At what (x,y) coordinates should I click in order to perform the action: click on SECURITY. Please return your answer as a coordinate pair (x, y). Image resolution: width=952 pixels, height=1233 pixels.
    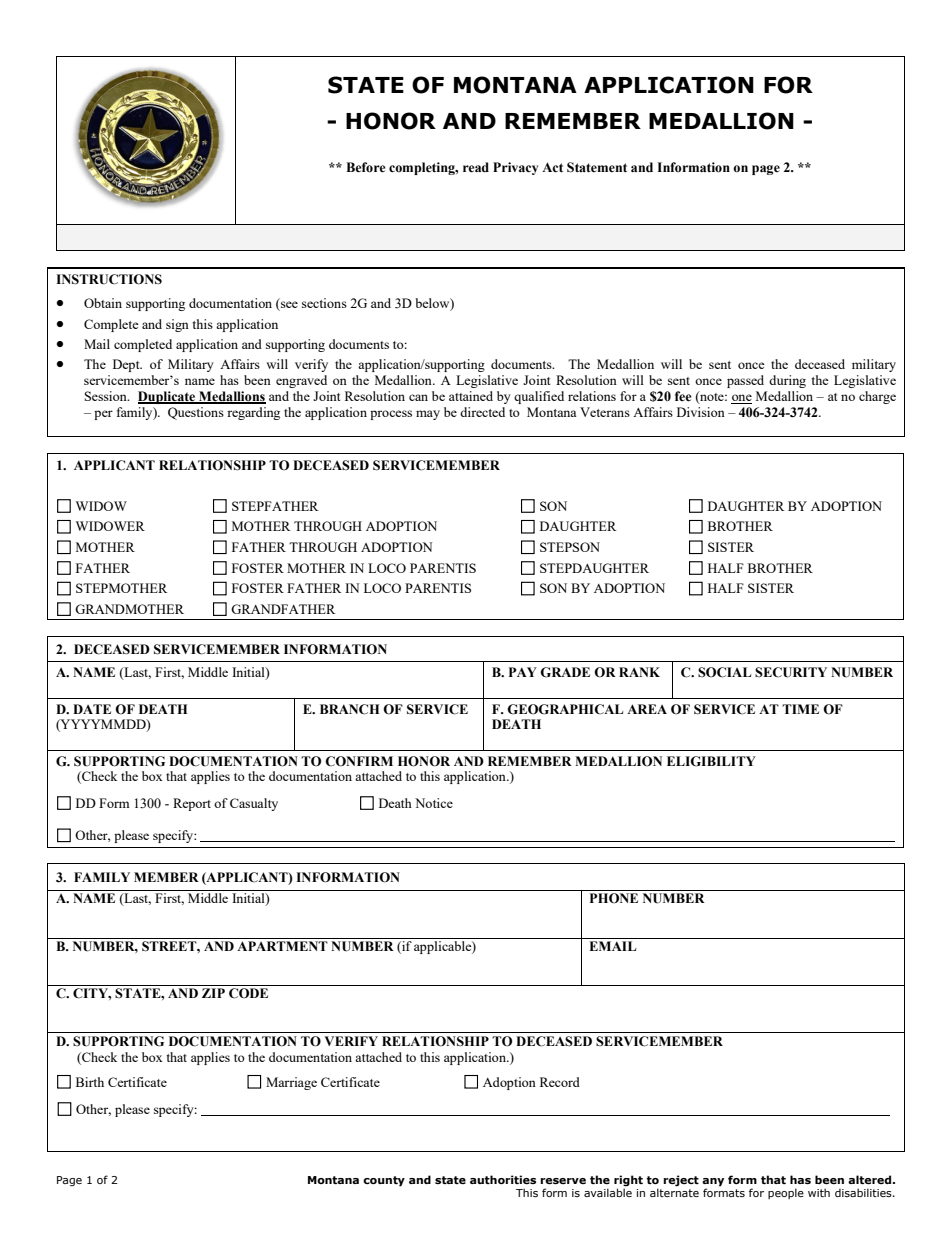
    Looking at the image, I should click on (791, 672).
